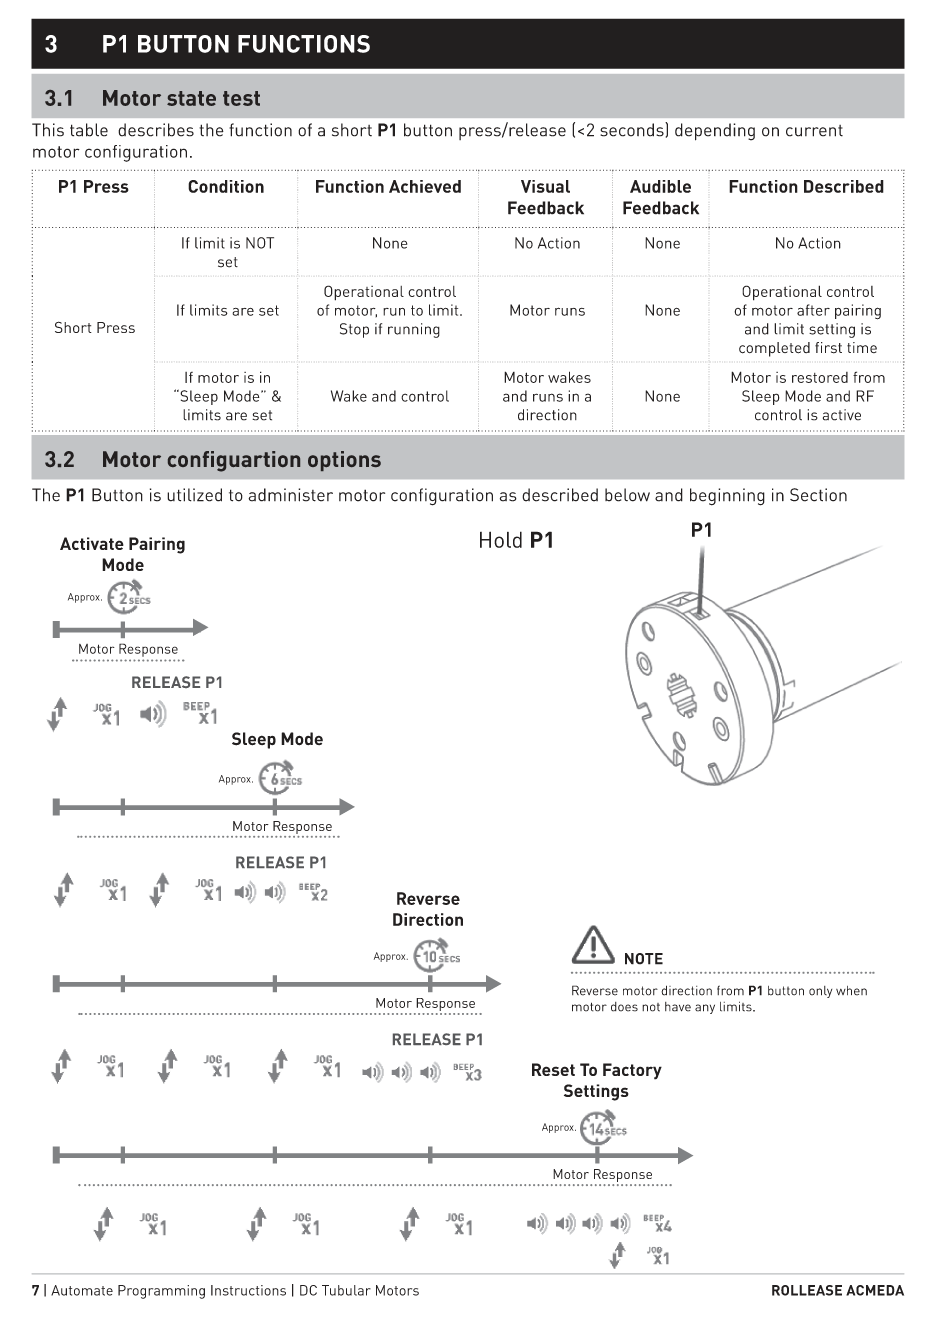 Image resolution: width=936 pixels, height=1327 pixels. What do you see at coordinates (624, 1007) in the page?
I see `does` at bounding box center [624, 1007].
